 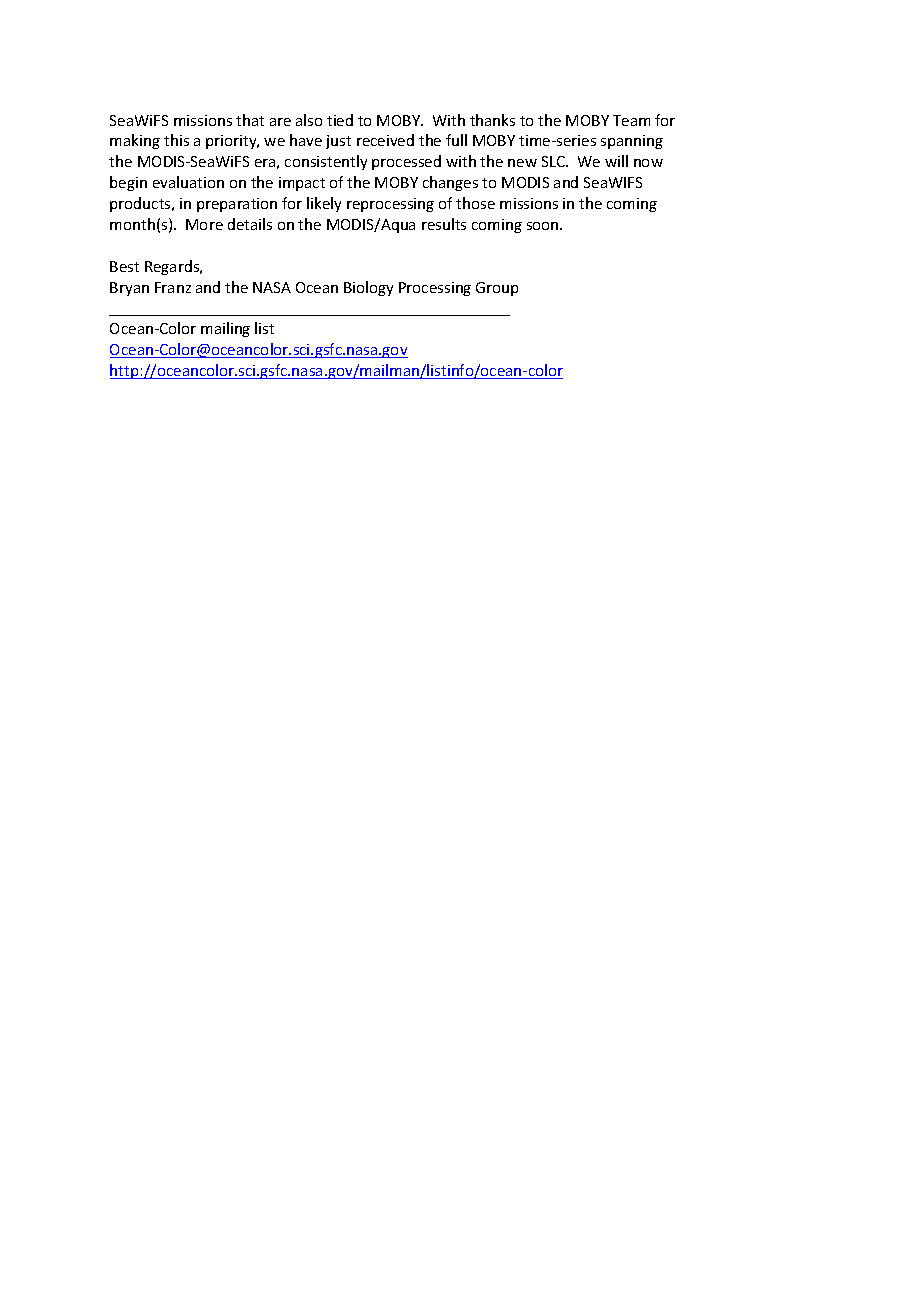 I want to click on More, so click(x=204, y=224).
